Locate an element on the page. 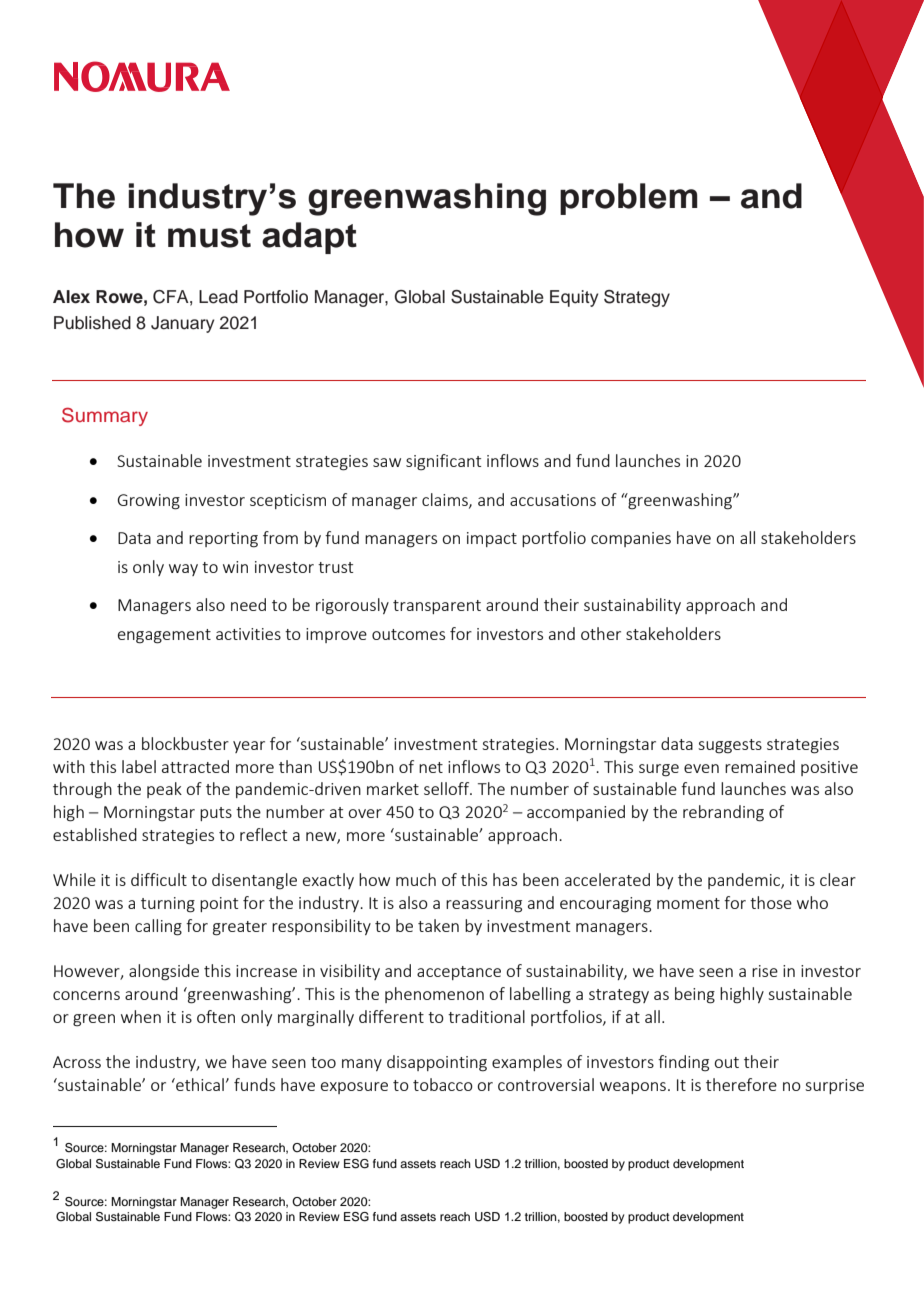 The width and height of the page is (924, 1308). therefore is located at coordinates (741, 1084).
